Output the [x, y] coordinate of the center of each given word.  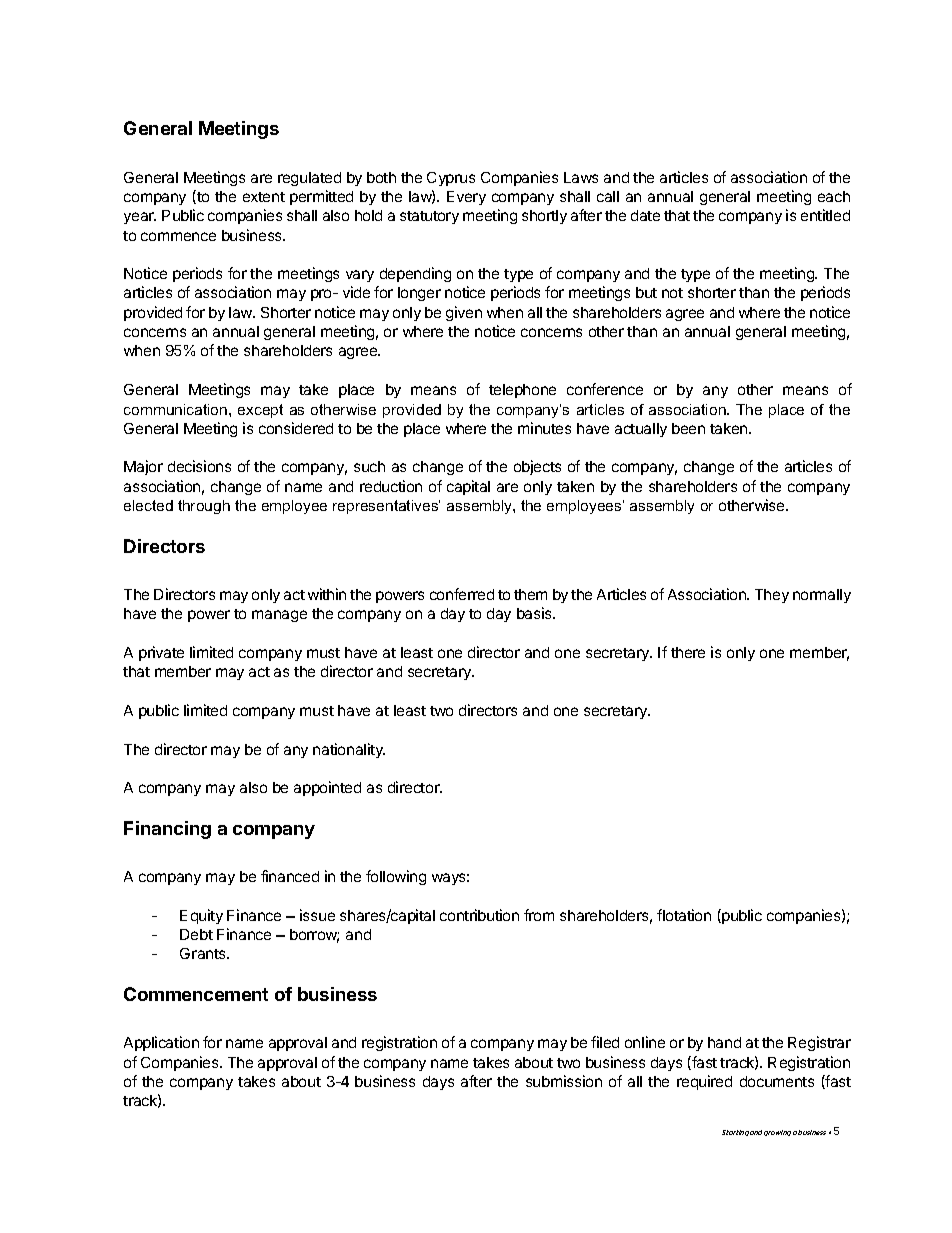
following [396, 877]
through [204, 507]
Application [161, 1043]
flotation [684, 915]
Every [466, 198]
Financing [167, 830]
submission [564, 1081]
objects [537, 467]
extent [264, 197]
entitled [825, 215]
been [688, 428]
